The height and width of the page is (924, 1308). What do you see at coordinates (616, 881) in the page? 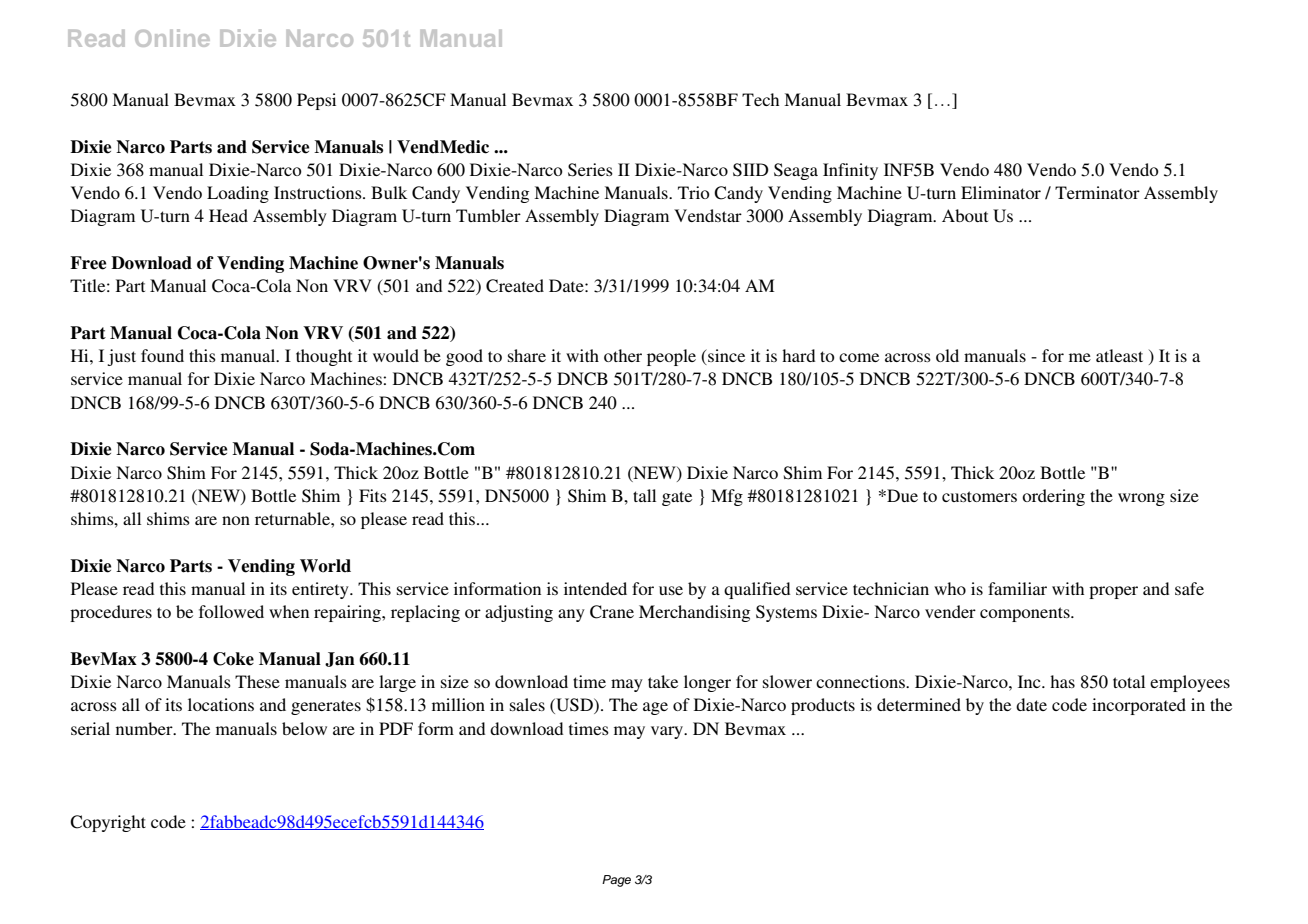
I see `Page` at bounding box center [616, 881].
